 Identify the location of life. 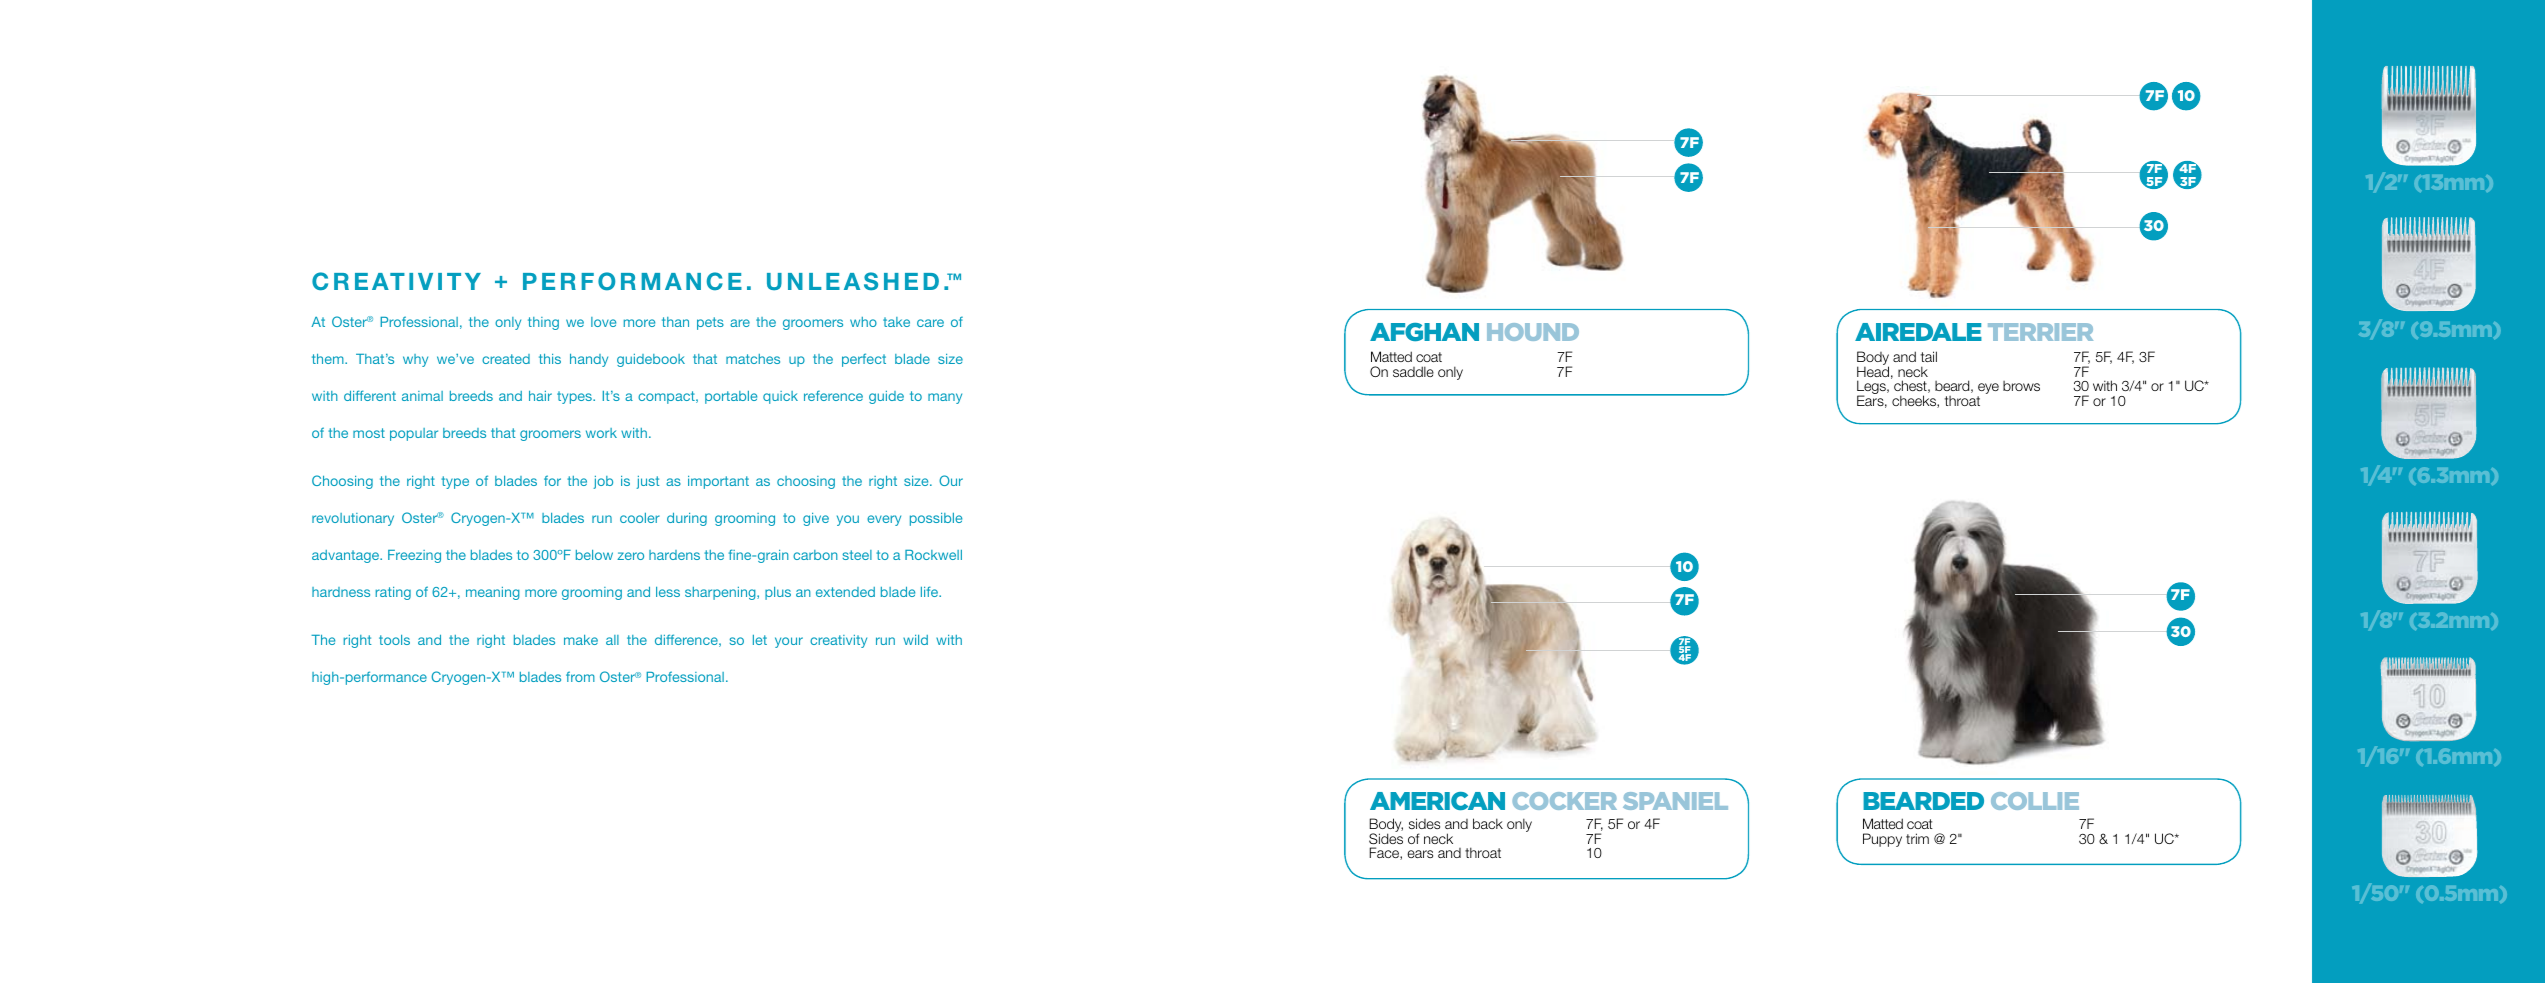
(930, 591).
